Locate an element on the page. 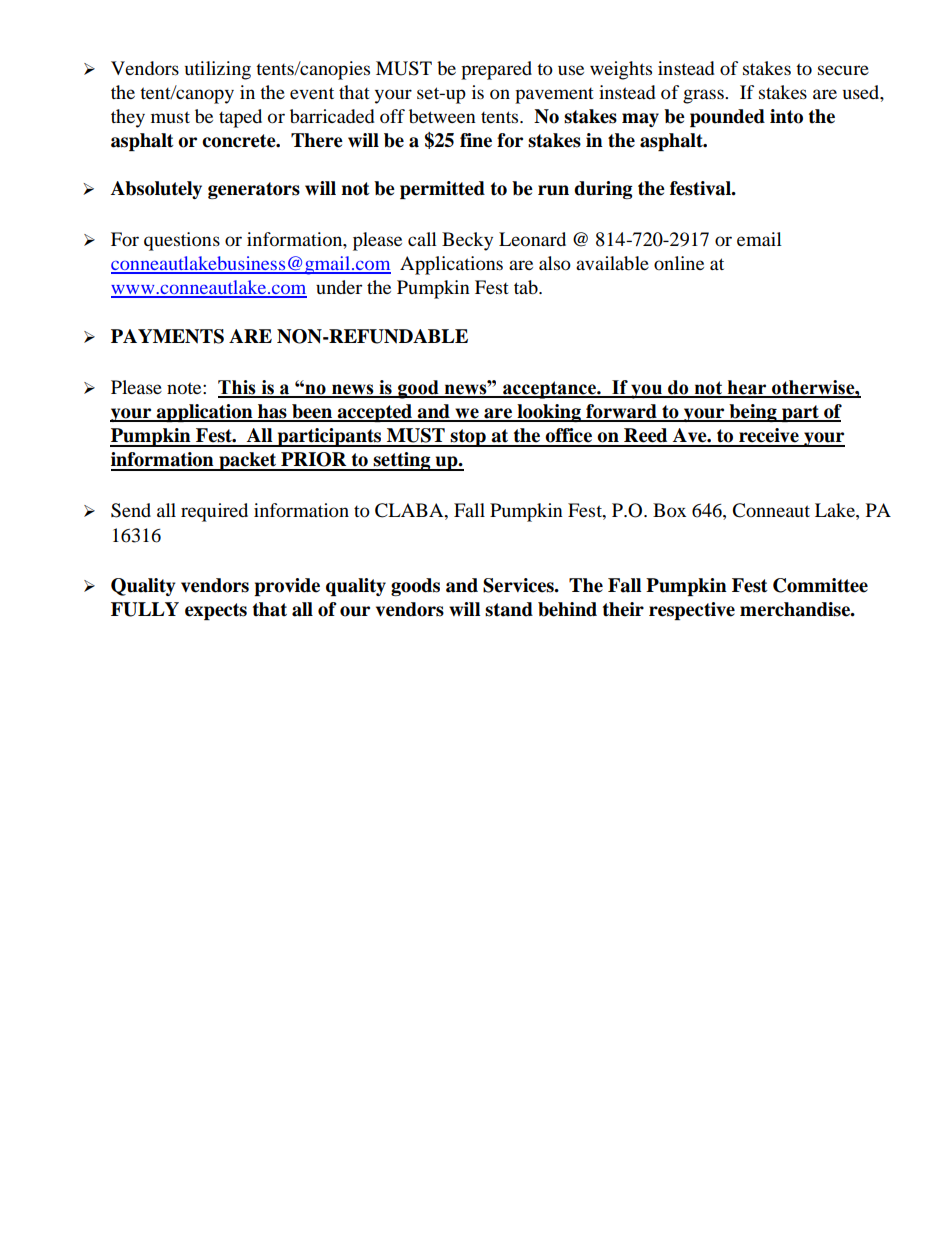 The width and height of the page is (952, 1233). permitted is located at coordinates (442, 190).
